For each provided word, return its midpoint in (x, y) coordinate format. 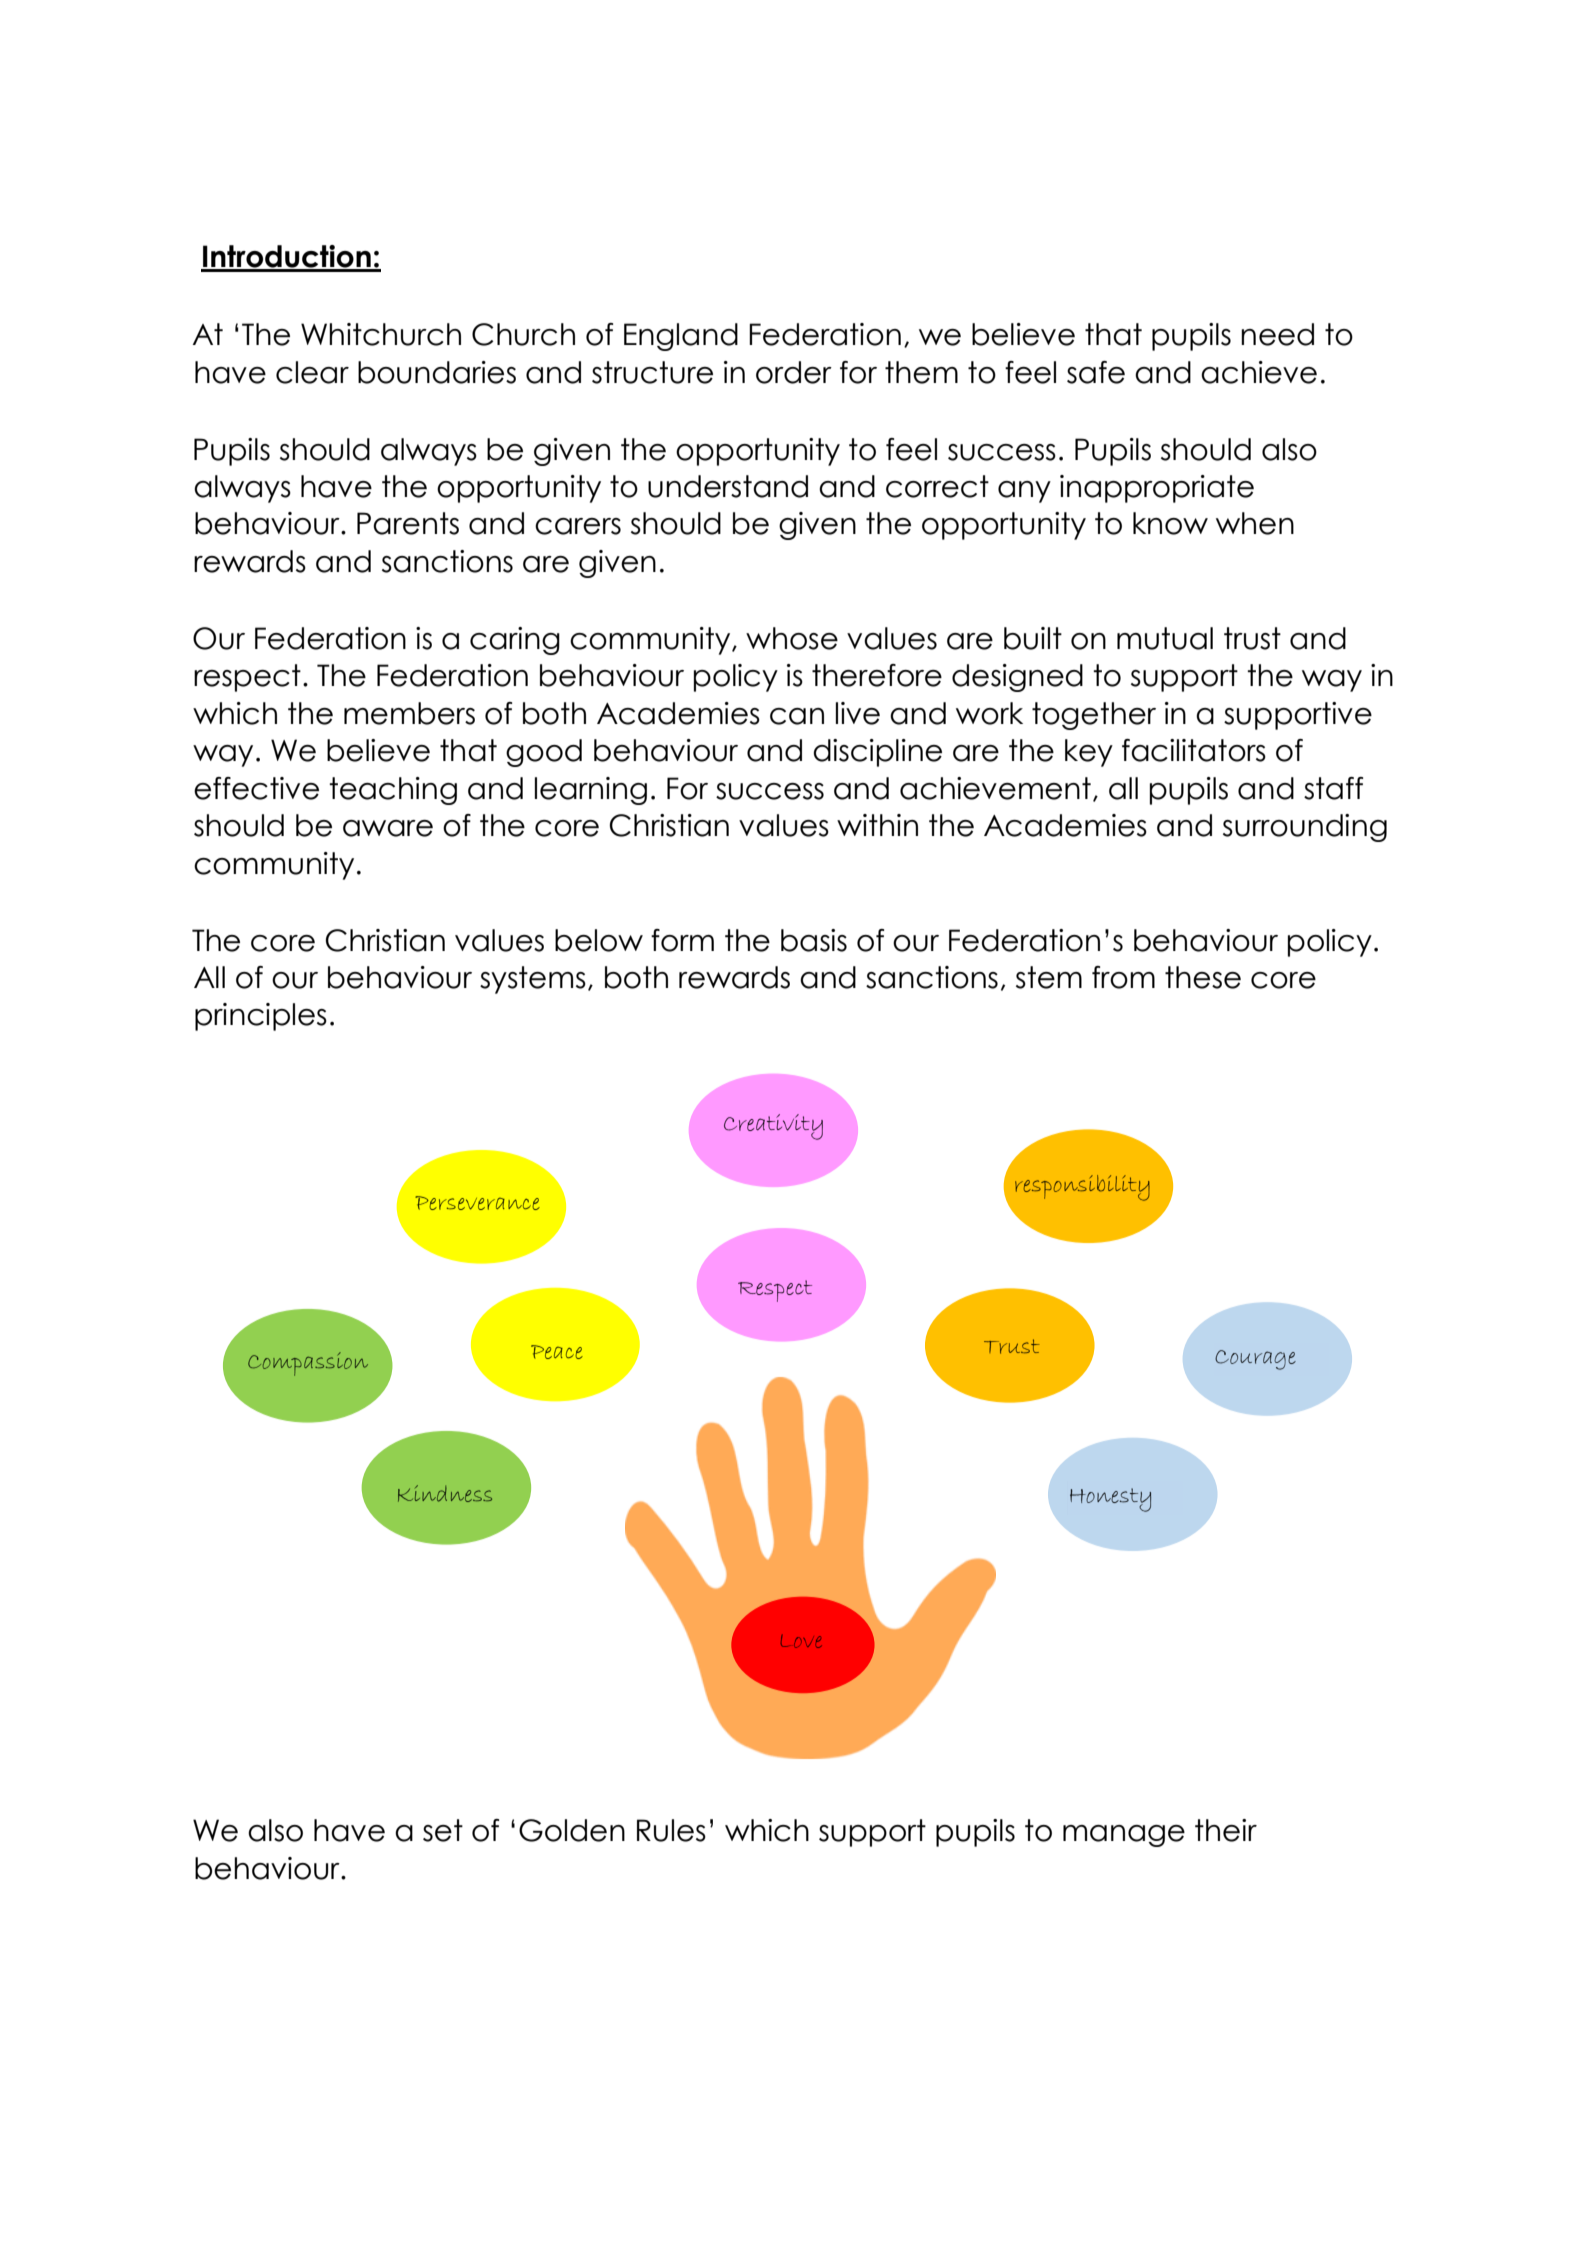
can (797, 716)
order (794, 372)
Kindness (445, 1493)
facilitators (1194, 750)
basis (814, 940)
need (1277, 334)
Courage (1255, 1360)
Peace (557, 1352)
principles (261, 1017)
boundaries (437, 372)
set (443, 1830)
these (1203, 977)
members (409, 713)
